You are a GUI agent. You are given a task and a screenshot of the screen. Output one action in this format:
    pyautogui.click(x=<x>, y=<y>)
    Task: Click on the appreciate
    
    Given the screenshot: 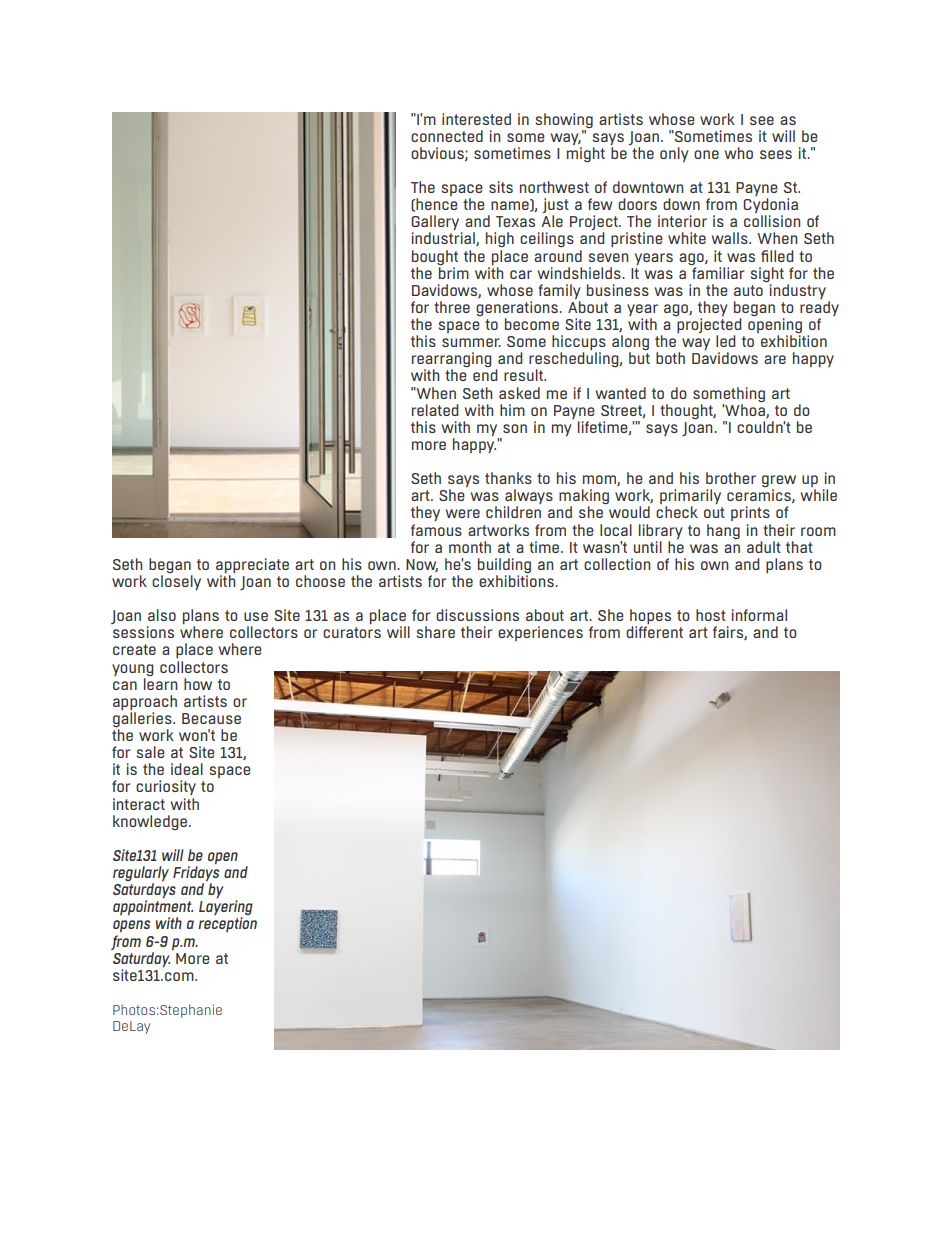 What is the action you would take?
    pyautogui.click(x=252, y=565)
